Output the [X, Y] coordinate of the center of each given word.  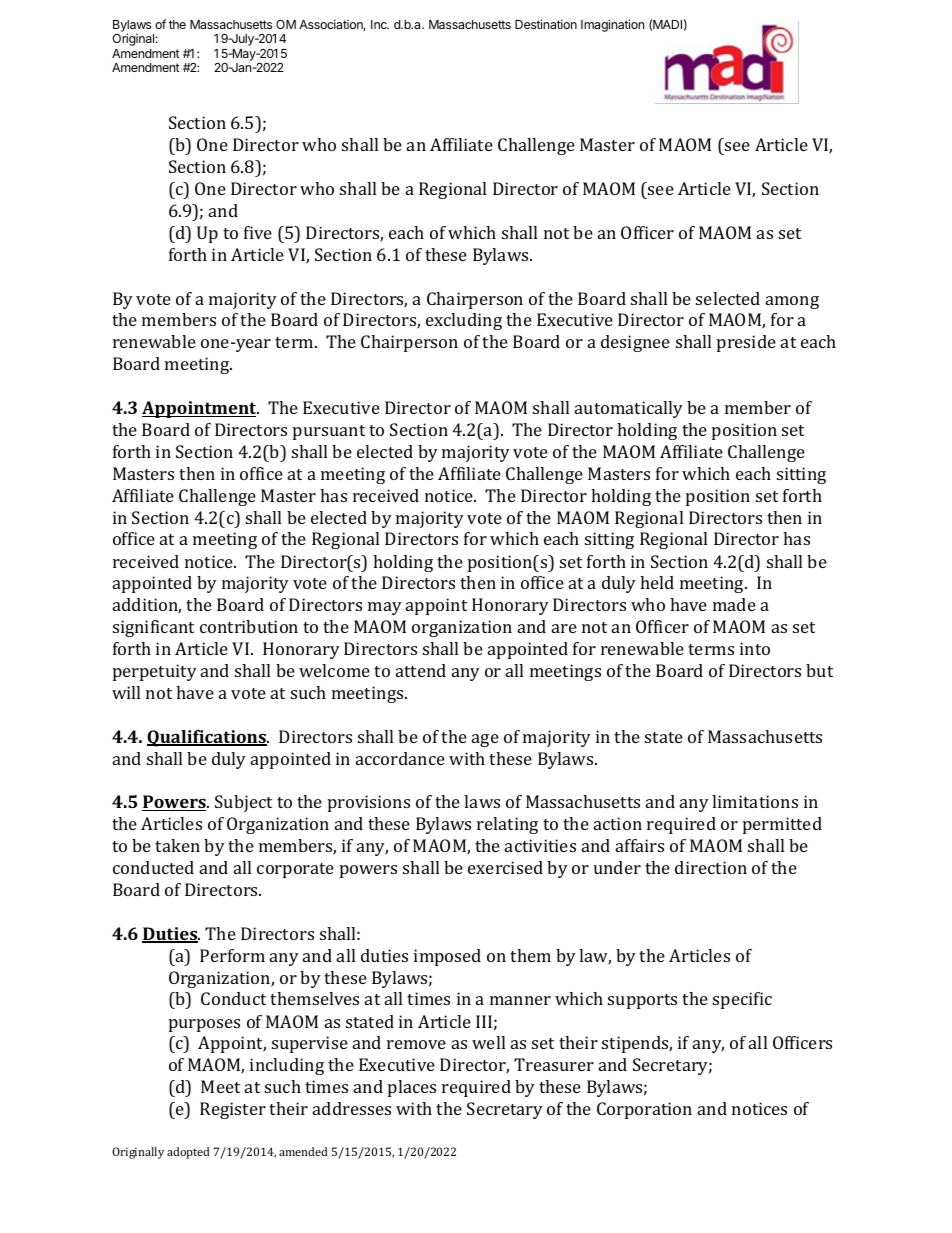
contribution [249, 626]
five [258, 232]
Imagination [612, 25]
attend [421, 670]
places [412, 1088]
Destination [546, 24]
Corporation [644, 1110]
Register [233, 1110]
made [734, 604]
